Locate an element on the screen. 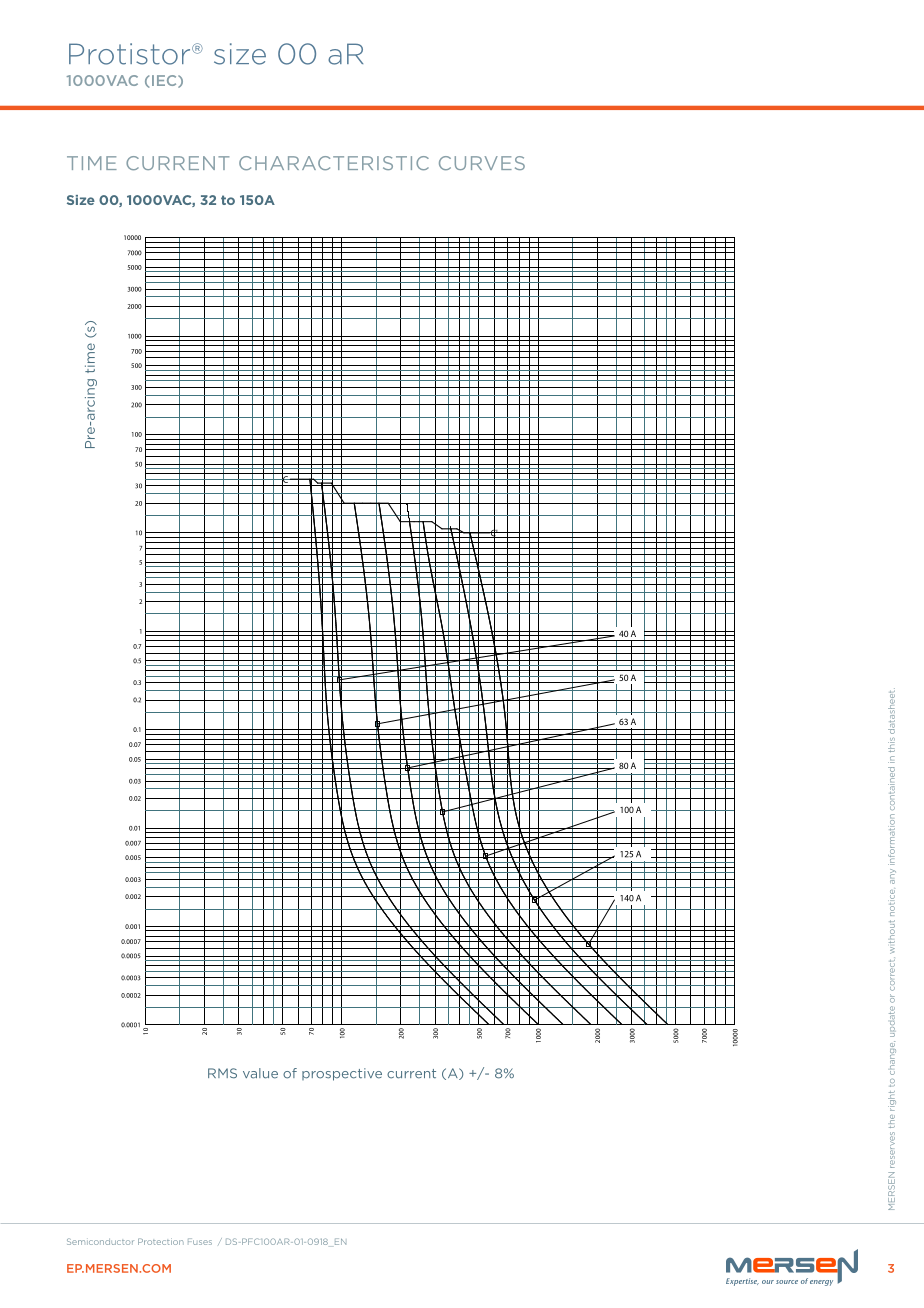  prospective is located at coordinates (342, 1074).
